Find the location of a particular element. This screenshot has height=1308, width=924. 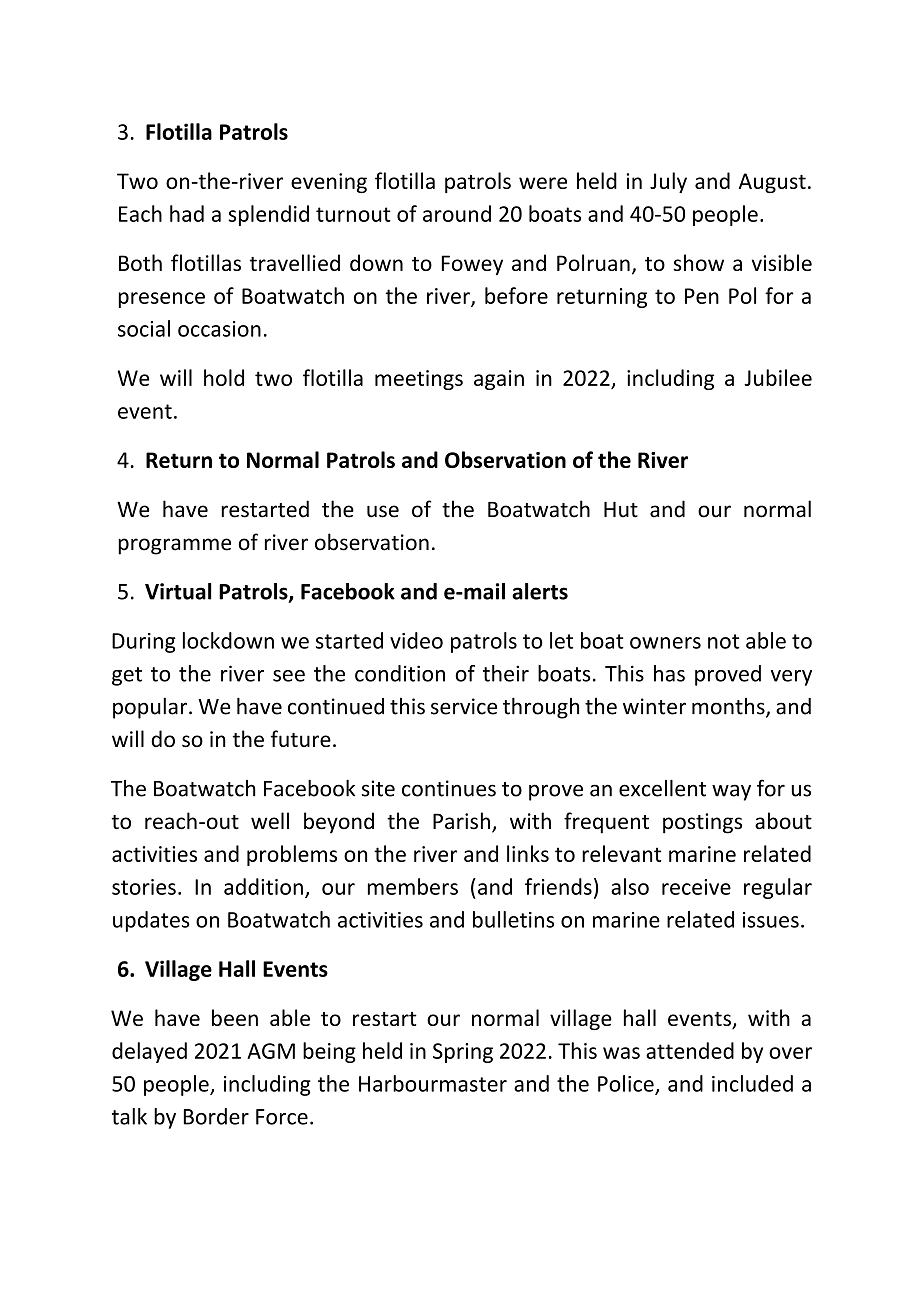

bulletins is located at coordinates (513, 919).
